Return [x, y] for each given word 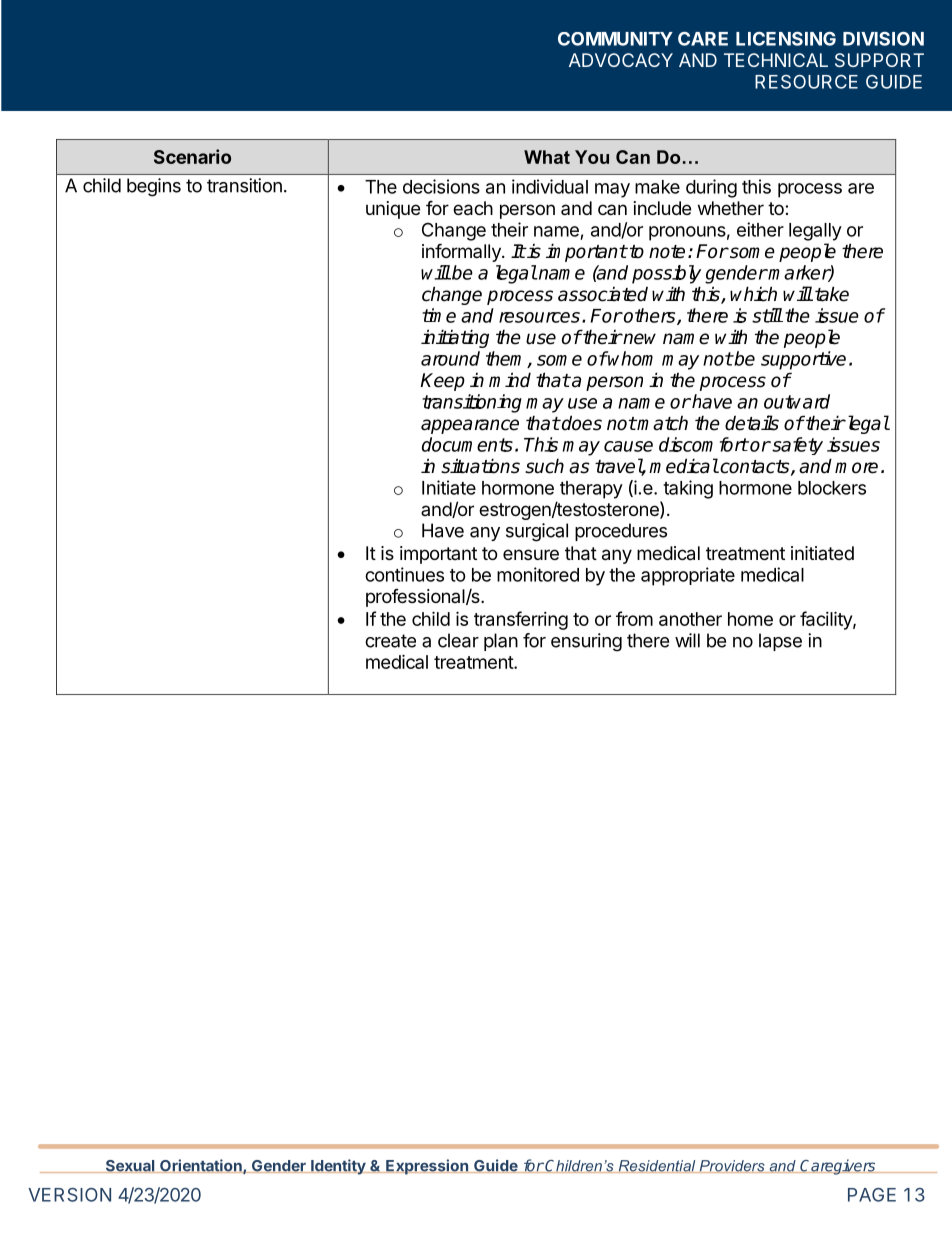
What [547, 157]
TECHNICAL [776, 60]
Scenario [192, 156]
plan [501, 642]
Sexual [130, 1166]
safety [796, 446]
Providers [732, 1166]
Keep [442, 382]
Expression [427, 1167]
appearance [470, 426]
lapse [780, 642]
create [390, 641]
